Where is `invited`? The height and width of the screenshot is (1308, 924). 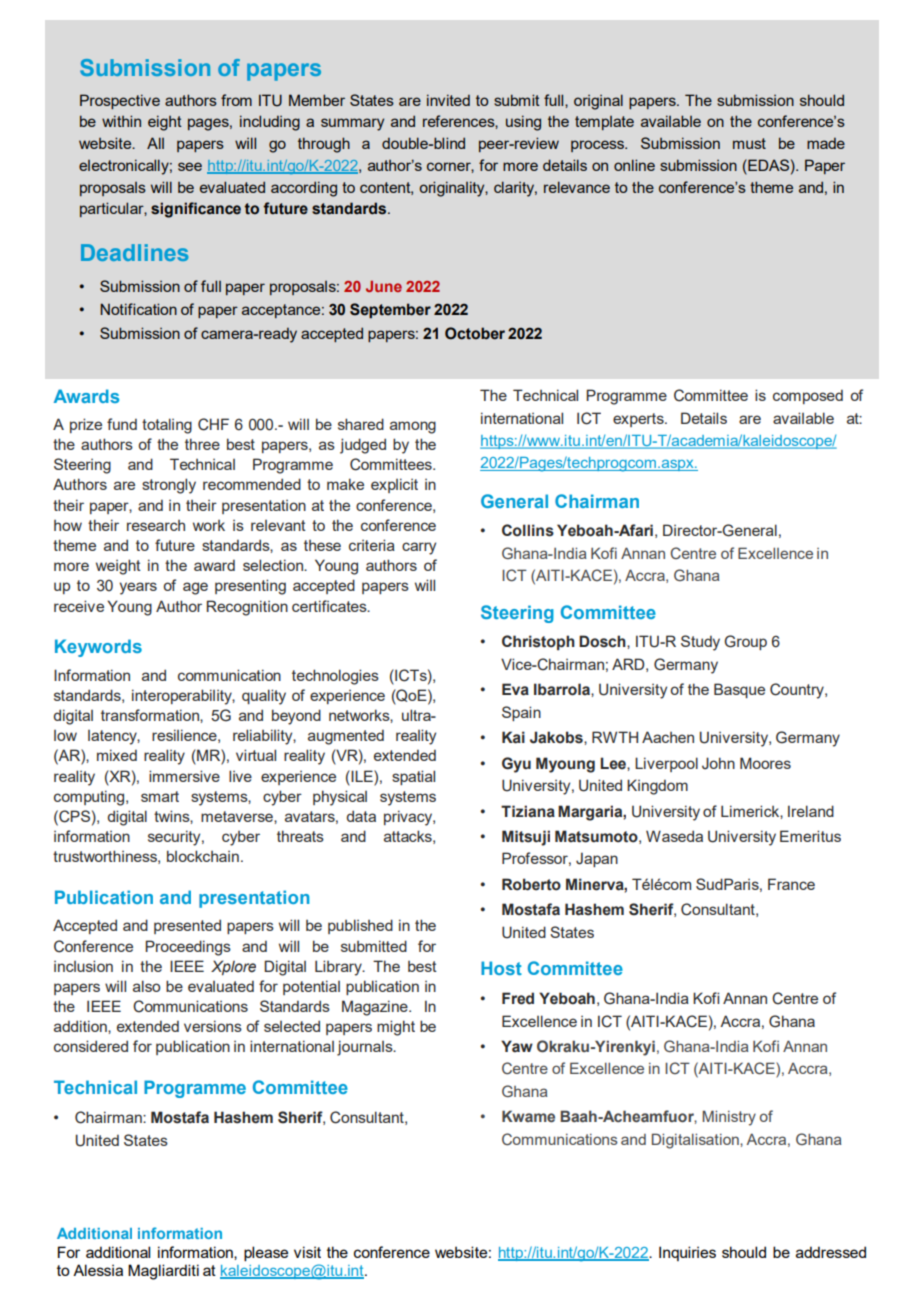 invited is located at coordinates (448, 100).
